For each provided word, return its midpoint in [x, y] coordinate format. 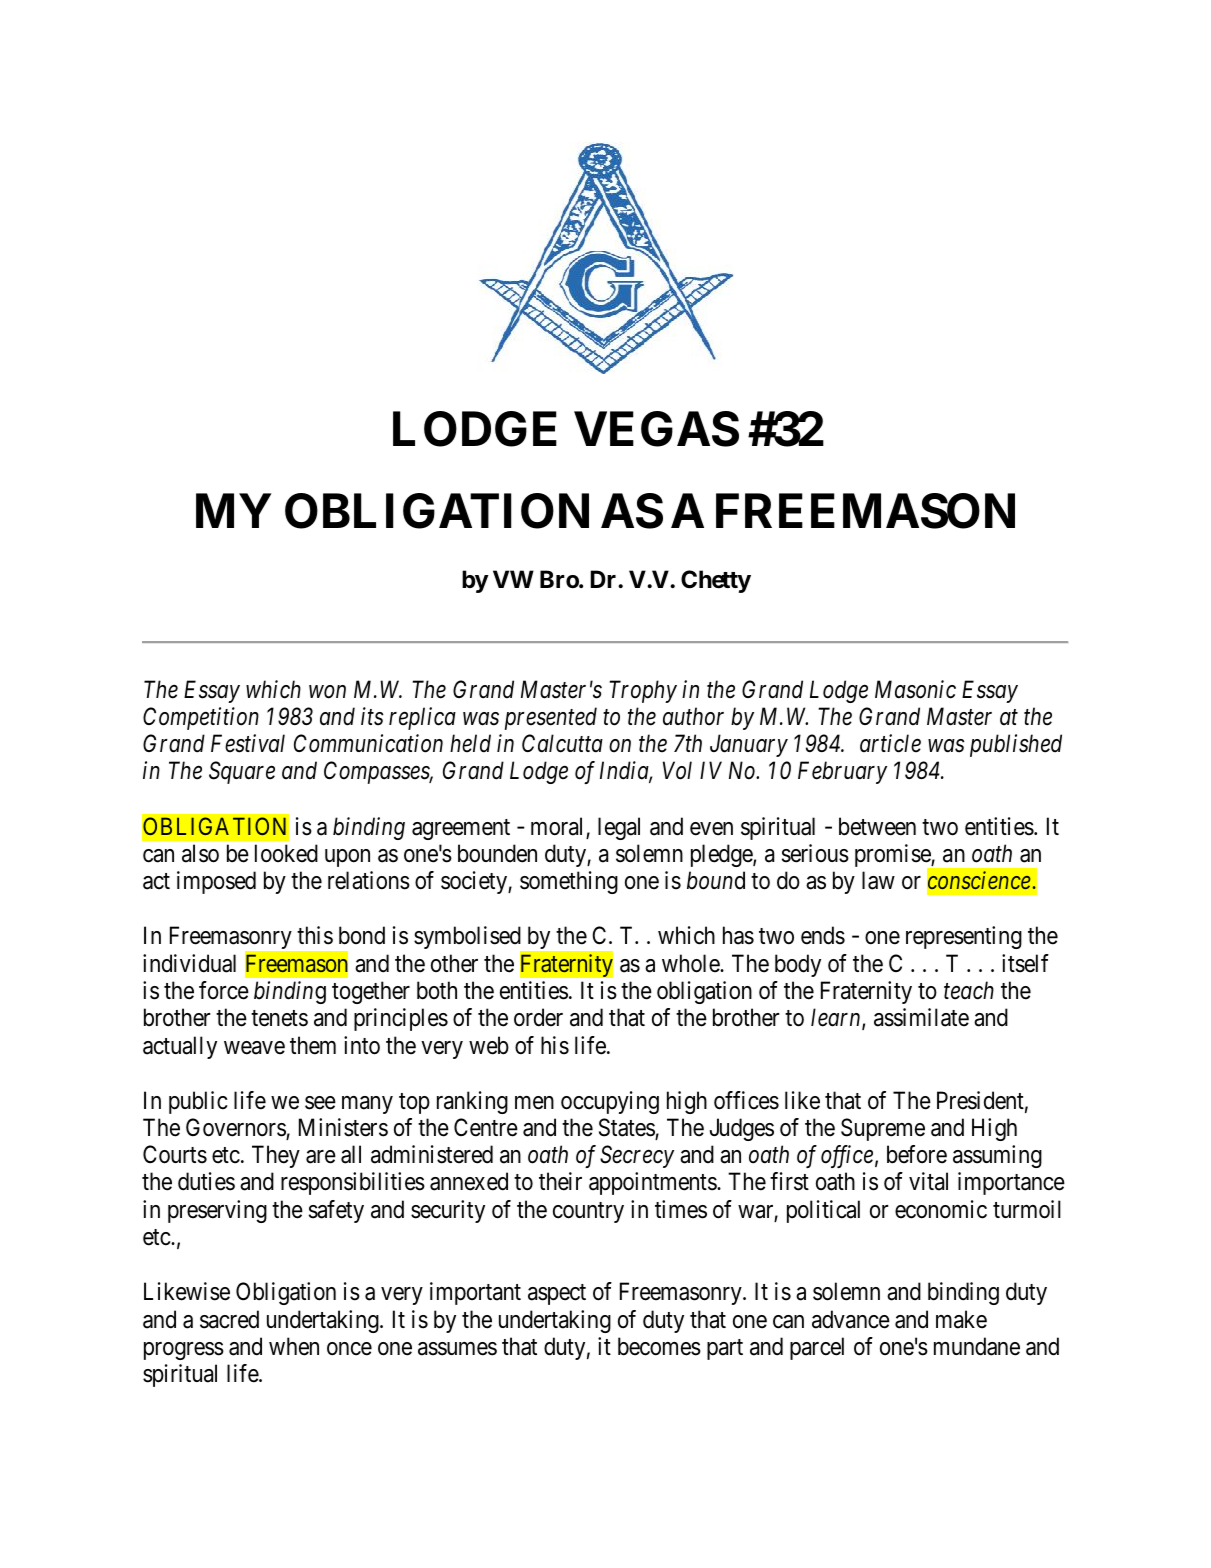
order [538, 1017]
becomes [659, 1346]
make [961, 1319]
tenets [279, 1019]
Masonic [915, 689]
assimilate [921, 1017]
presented [550, 718]
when [294, 1346]
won [327, 692]
